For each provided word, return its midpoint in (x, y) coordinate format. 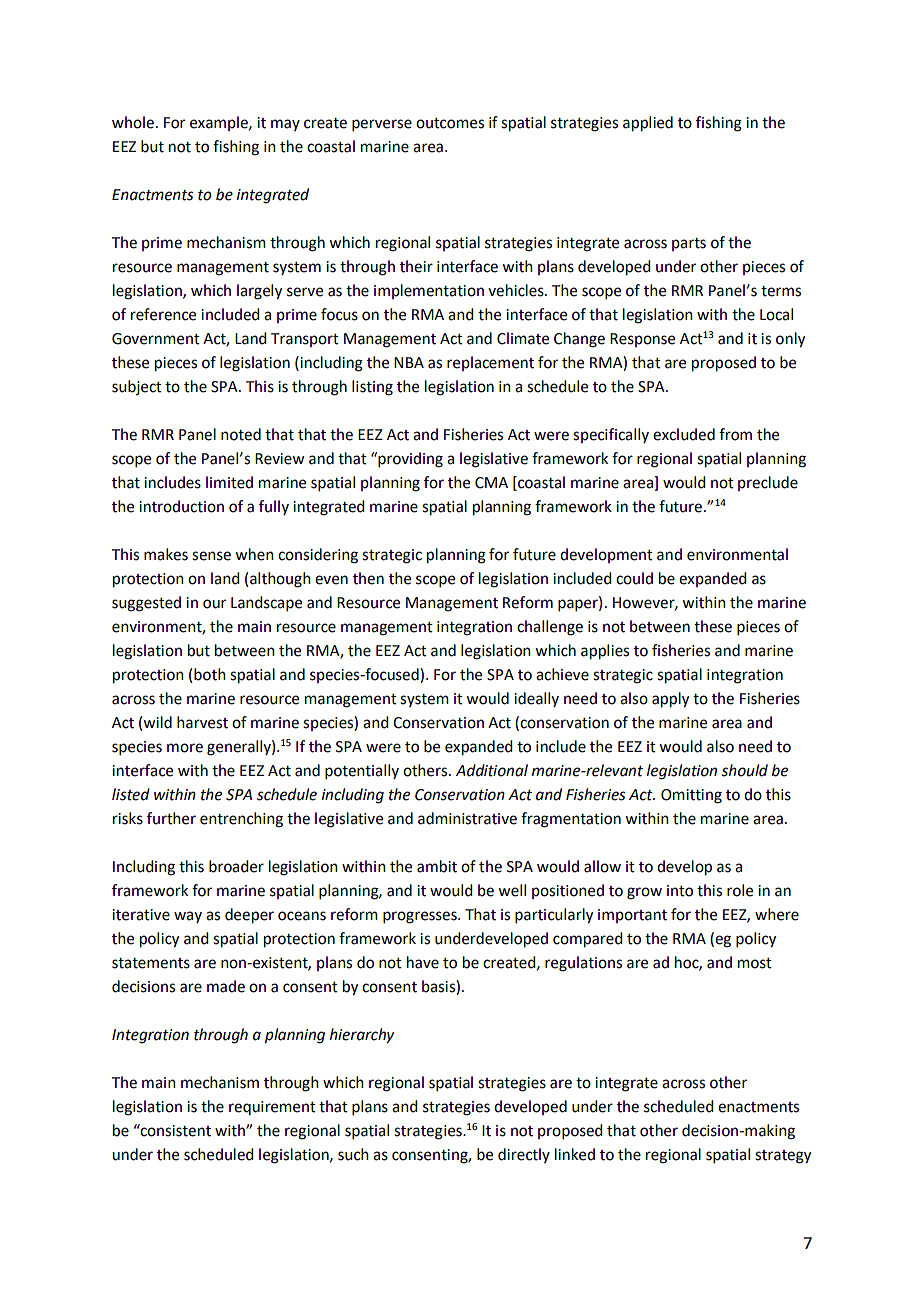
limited (229, 482)
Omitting (691, 796)
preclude (768, 483)
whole (133, 122)
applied (648, 124)
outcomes (450, 123)
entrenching (241, 820)
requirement (272, 1108)
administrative (467, 818)
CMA (491, 483)
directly (524, 1155)
